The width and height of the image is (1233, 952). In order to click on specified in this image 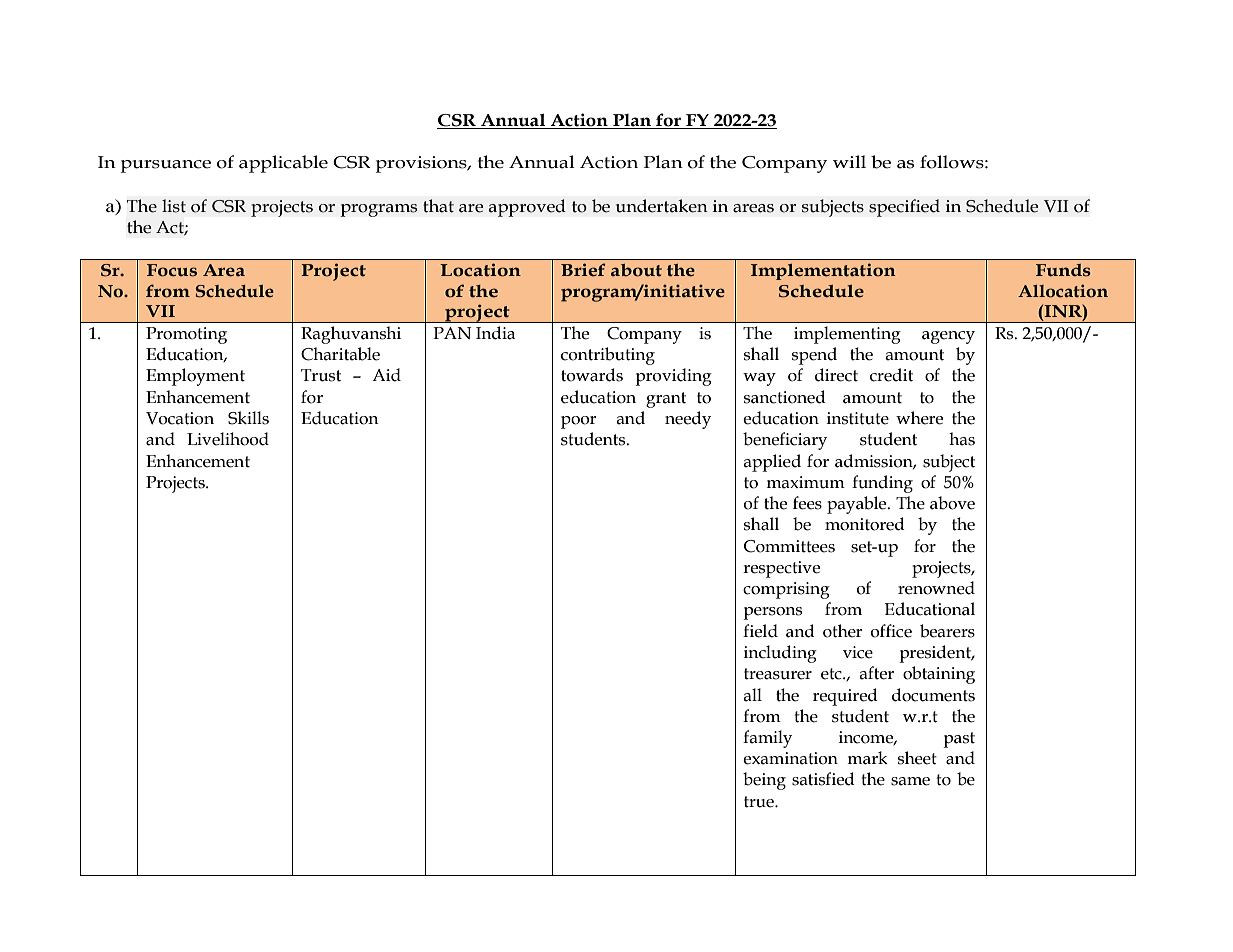, I will do `click(904, 208)`.
